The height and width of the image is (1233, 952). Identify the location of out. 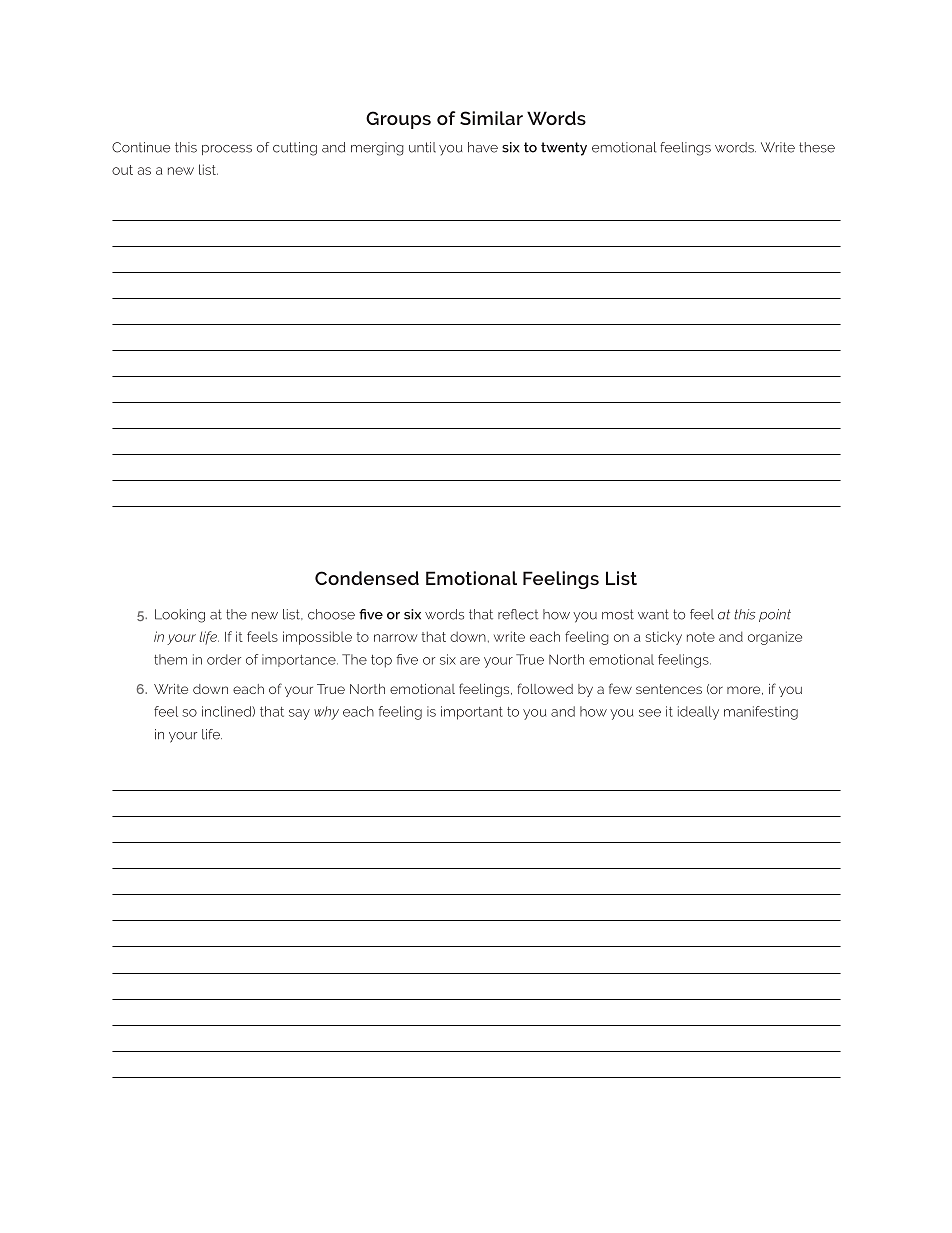
(122, 170).
